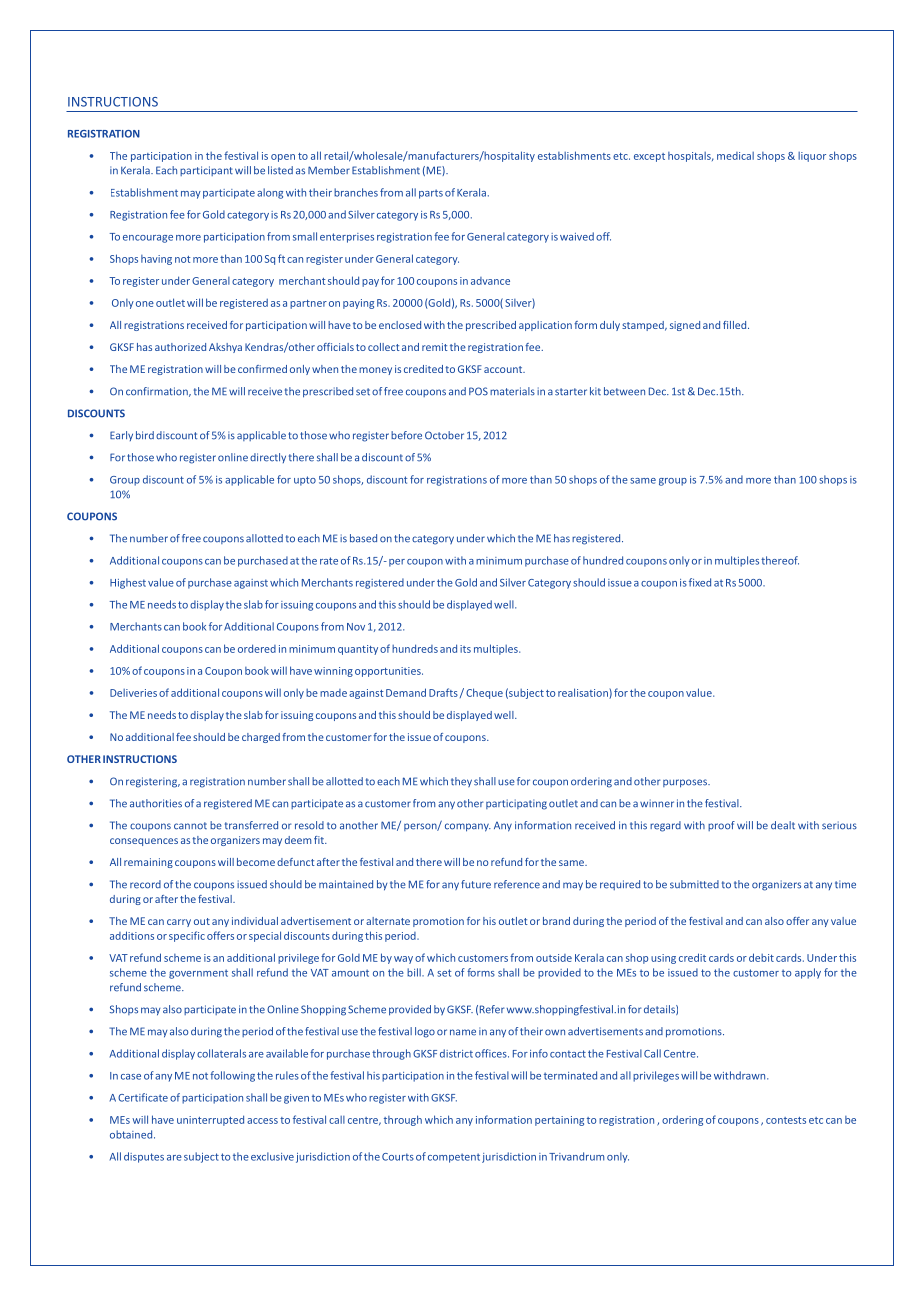 This screenshot has height=1296, width=924. What do you see at coordinates (735, 156) in the screenshot?
I see `medical` at bounding box center [735, 156].
